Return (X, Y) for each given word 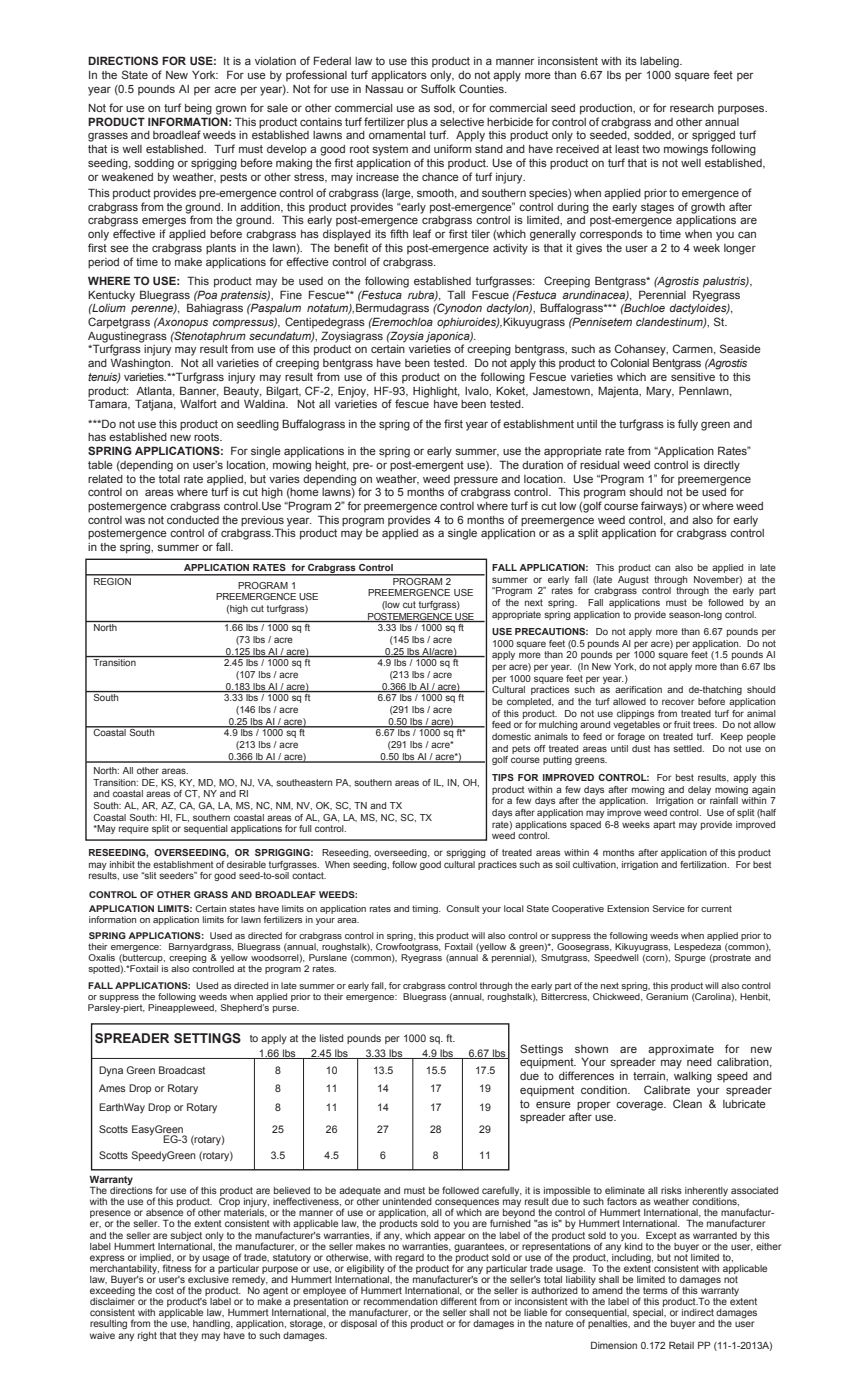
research (692, 108)
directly (722, 466)
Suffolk (438, 88)
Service (668, 908)
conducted (193, 520)
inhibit (122, 864)
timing (426, 909)
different (459, 1301)
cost (164, 1290)
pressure (476, 480)
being (198, 109)
